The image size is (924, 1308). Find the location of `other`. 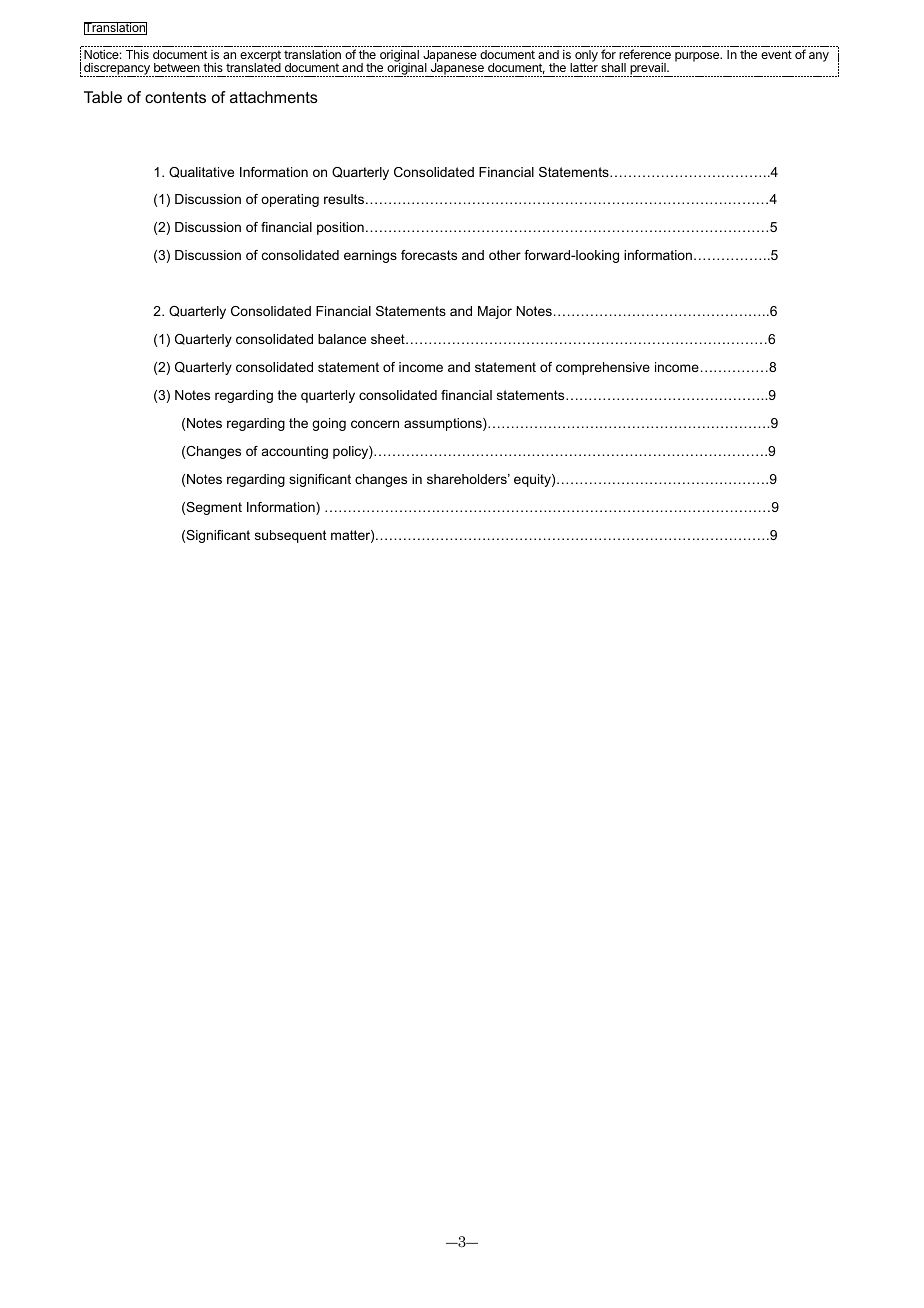

other is located at coordinates (505, 255).
